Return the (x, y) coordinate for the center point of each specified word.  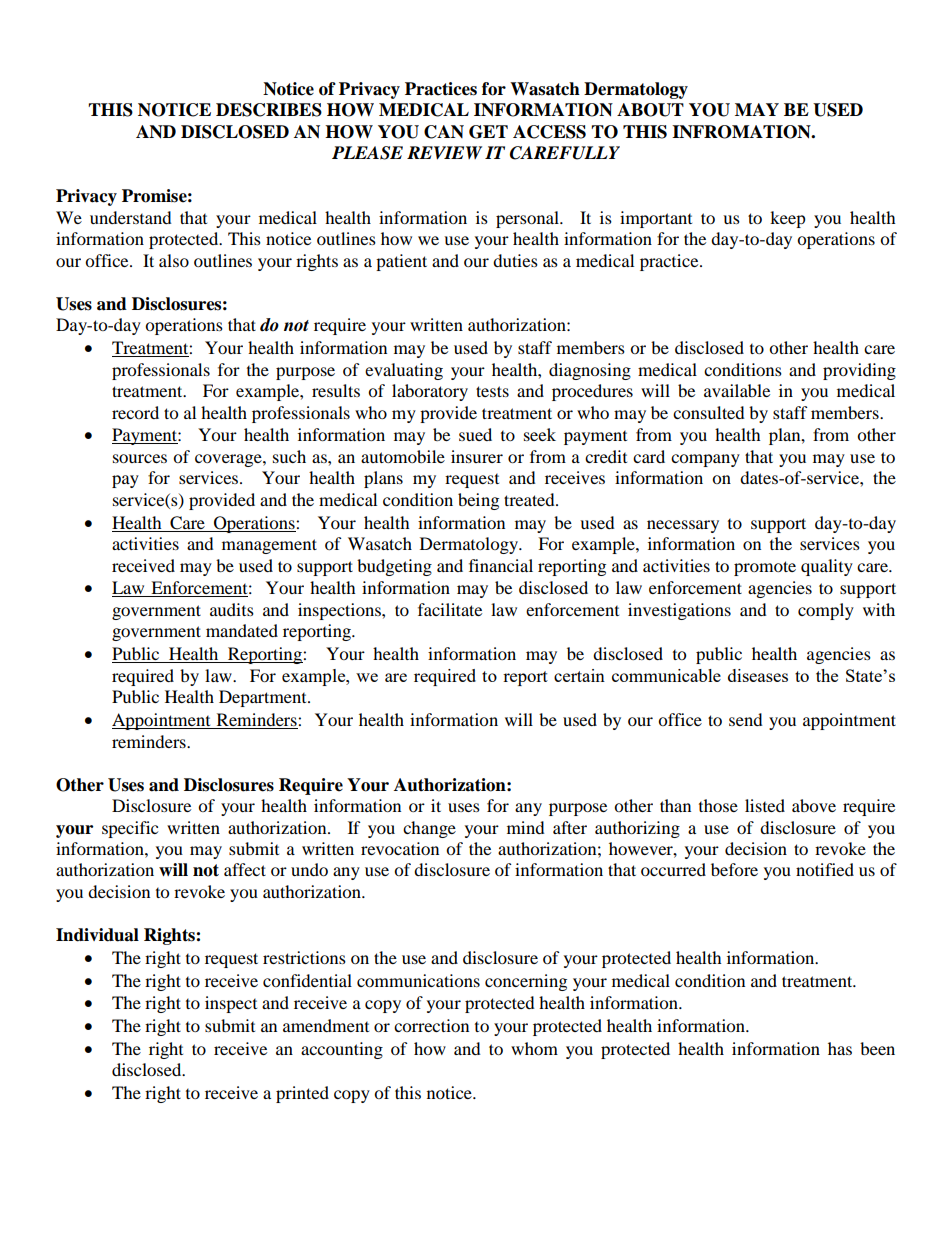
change (429, 829)
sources (140, 458)
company (705, 460)
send (746, 719)
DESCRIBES (269, 110)
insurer (477, 456)
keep (788, 219)
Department (264, 698)
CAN (444, 132)
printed (302, 1094)
